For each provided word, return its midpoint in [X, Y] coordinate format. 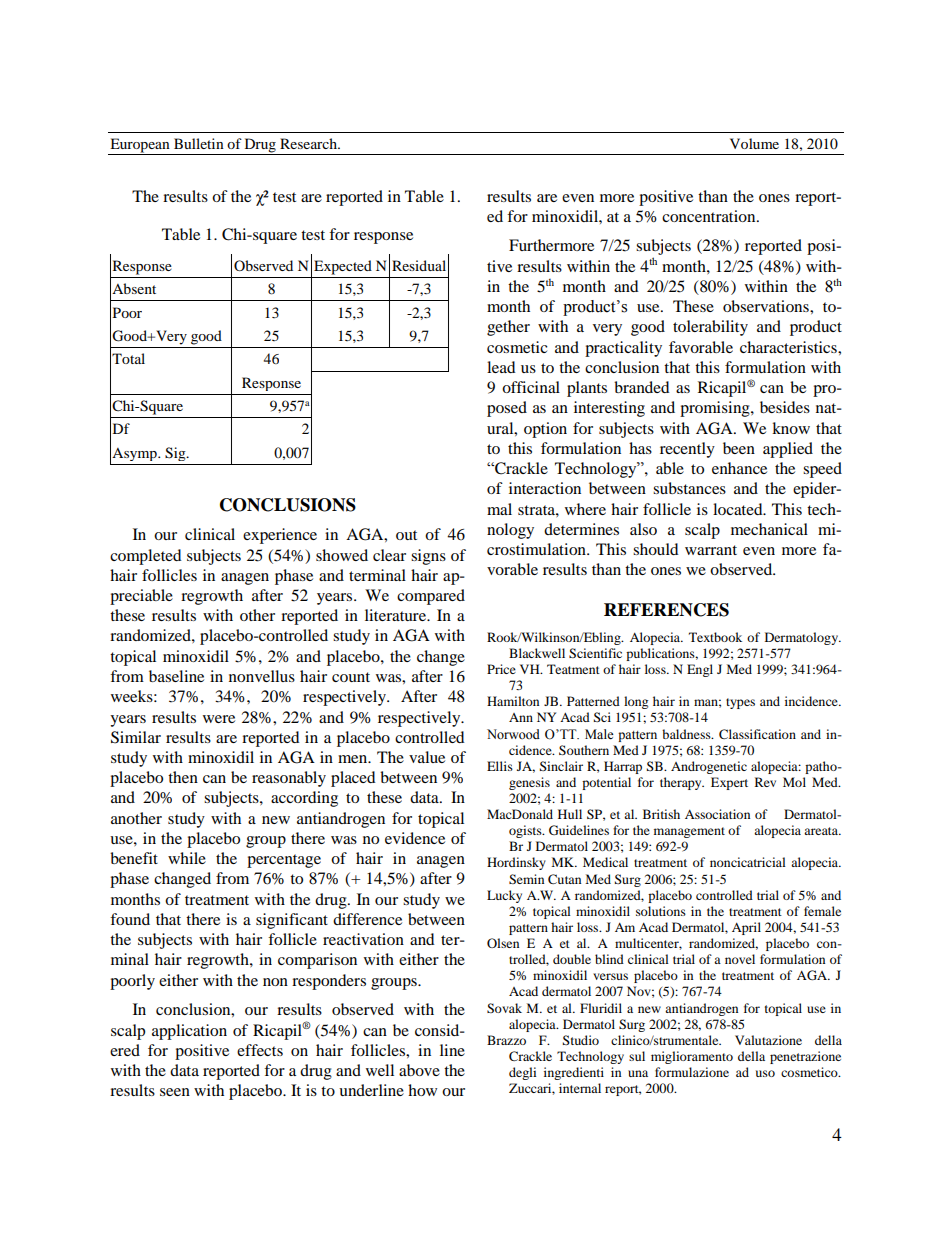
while [187, 858]
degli [522, 1073]
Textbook [715, 637]
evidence [415, 838]
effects [260, 1050]
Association [717, 814]
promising [716, 409]
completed [146, 557]
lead [501, 367]
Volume [754, 143]
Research [309, 143]
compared [431, 597]
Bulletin [199, 143]
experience [280, 536]
